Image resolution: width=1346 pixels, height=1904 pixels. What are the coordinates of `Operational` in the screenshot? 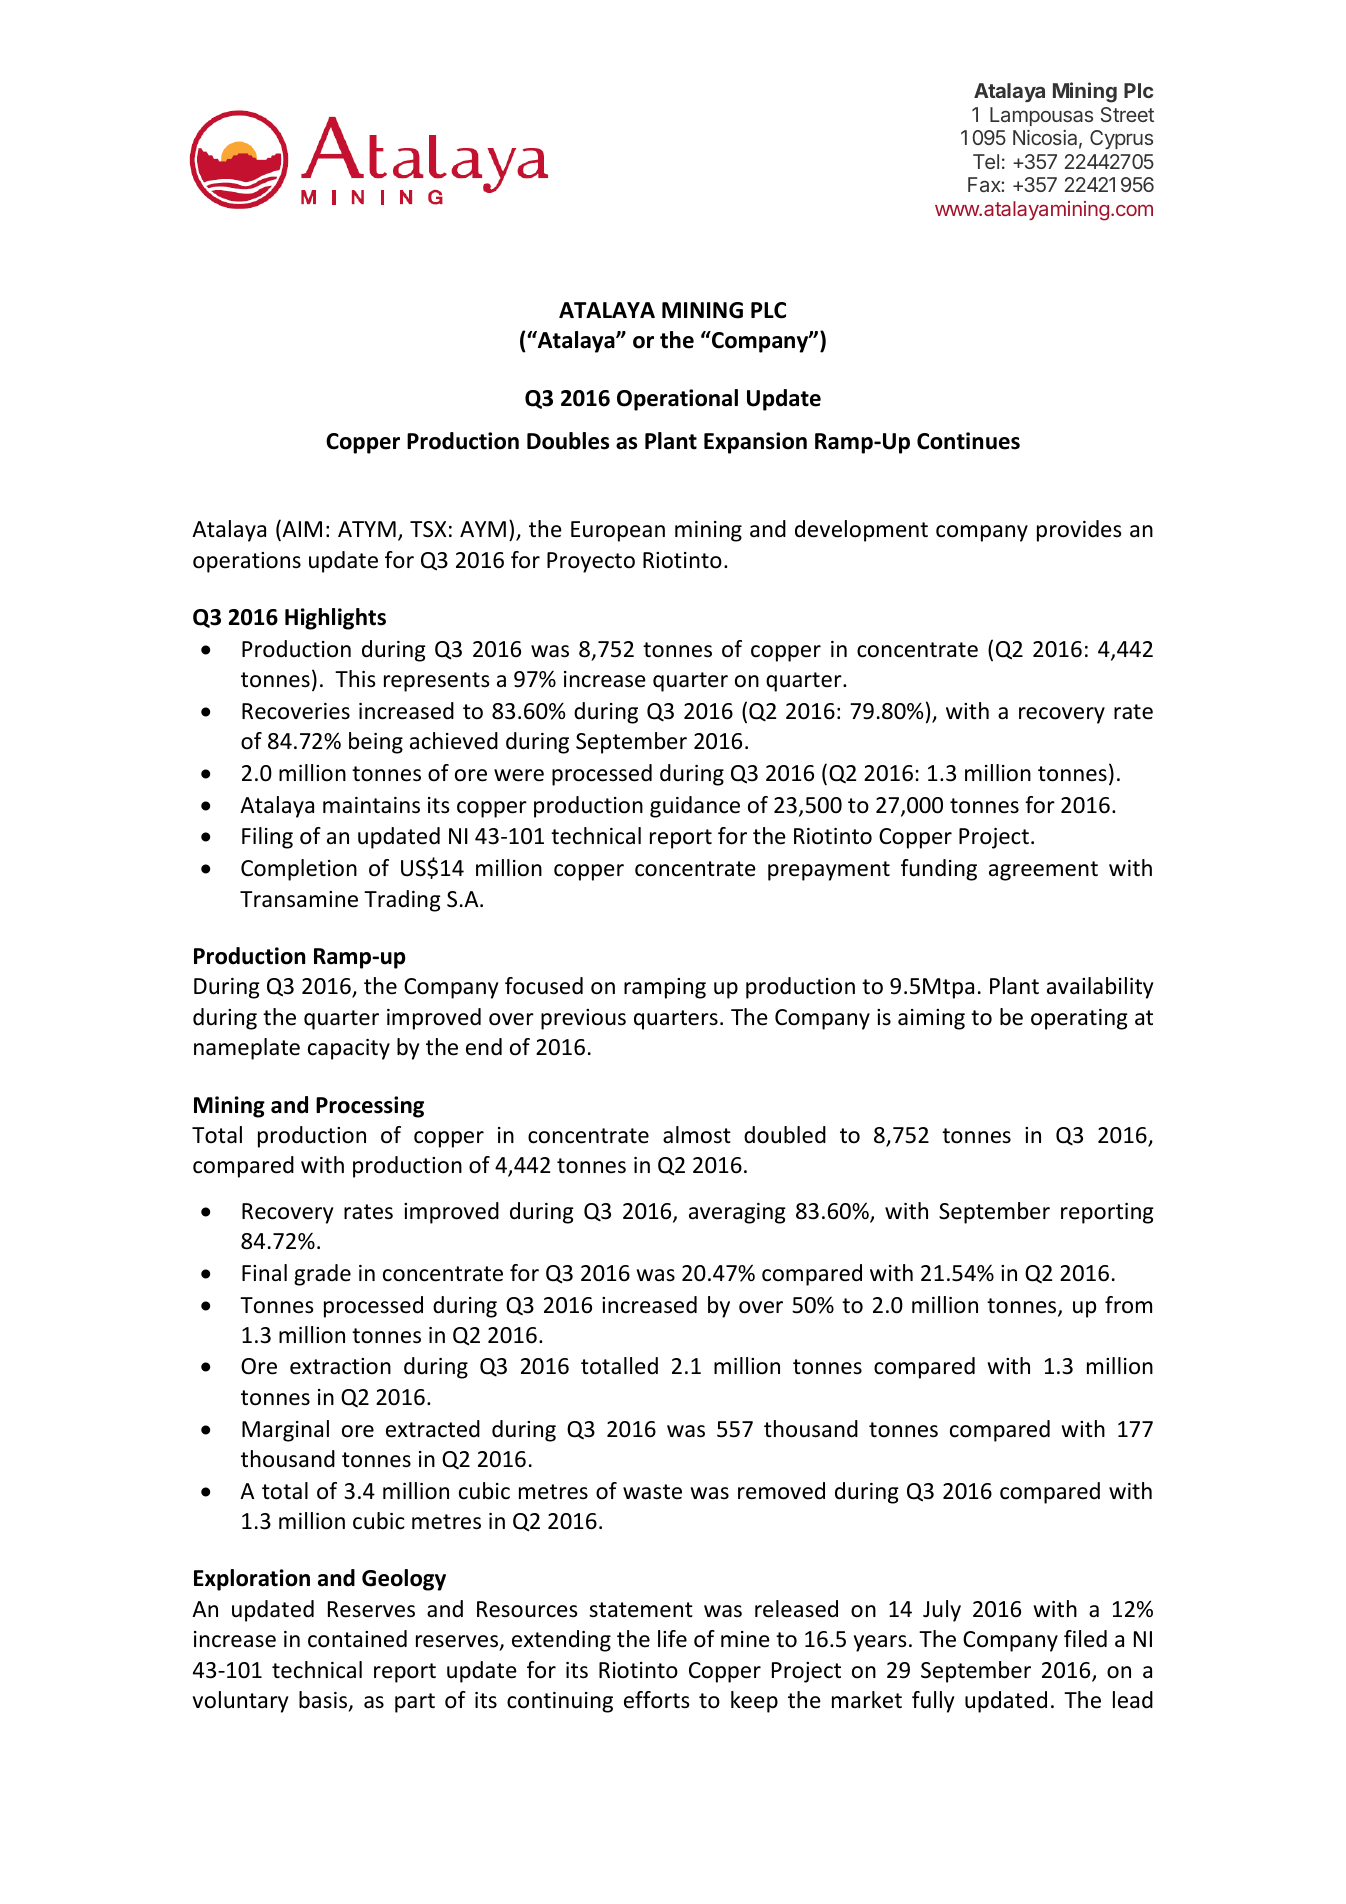 It's located at (677, 400).
